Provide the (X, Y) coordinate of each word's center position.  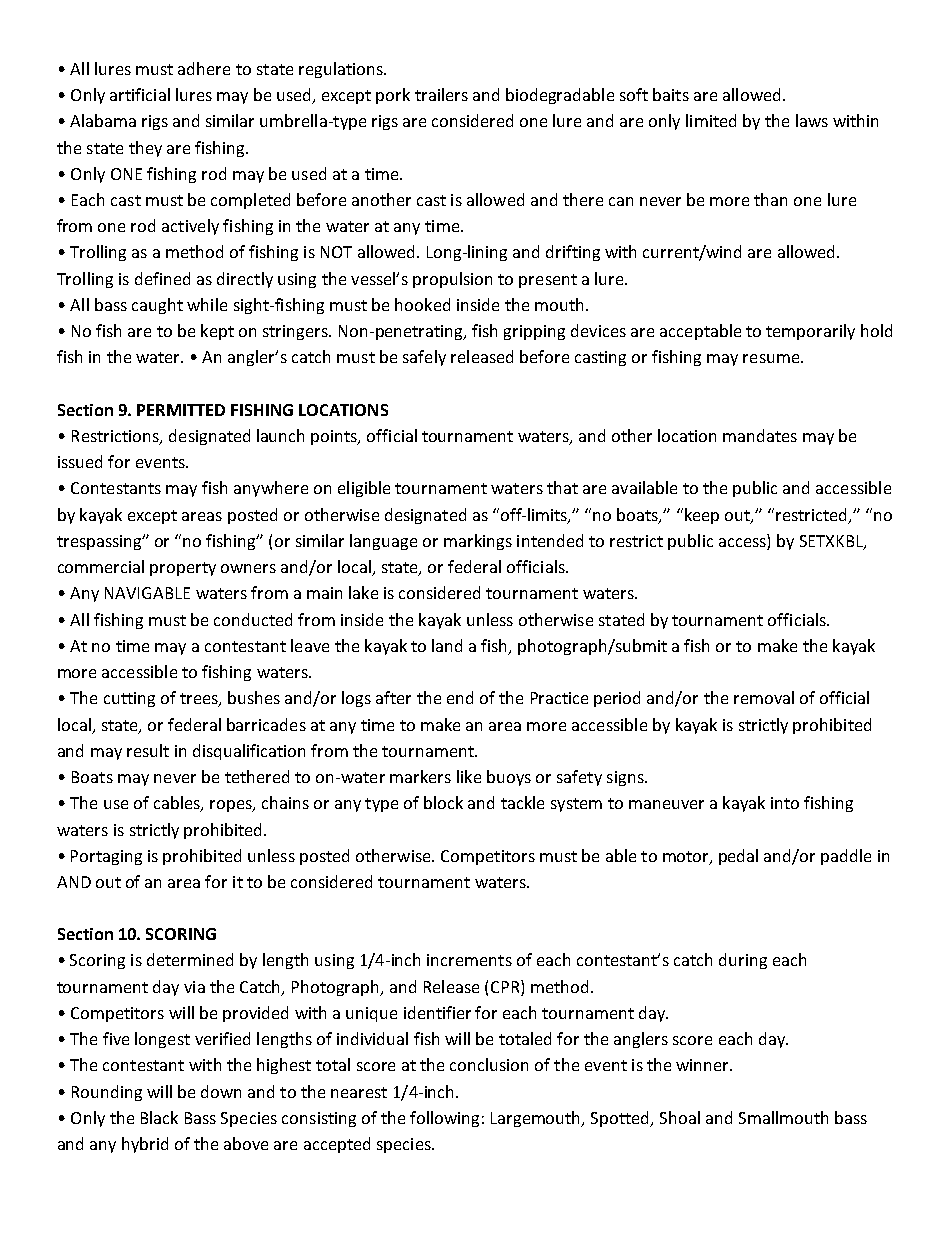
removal (764, 697)
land (447, 645)
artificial (140, 94)
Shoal (680, 1117)
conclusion (489, 1064)
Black (159, 1117)
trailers (441, 94)
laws (812, 120)
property (183, 569)
